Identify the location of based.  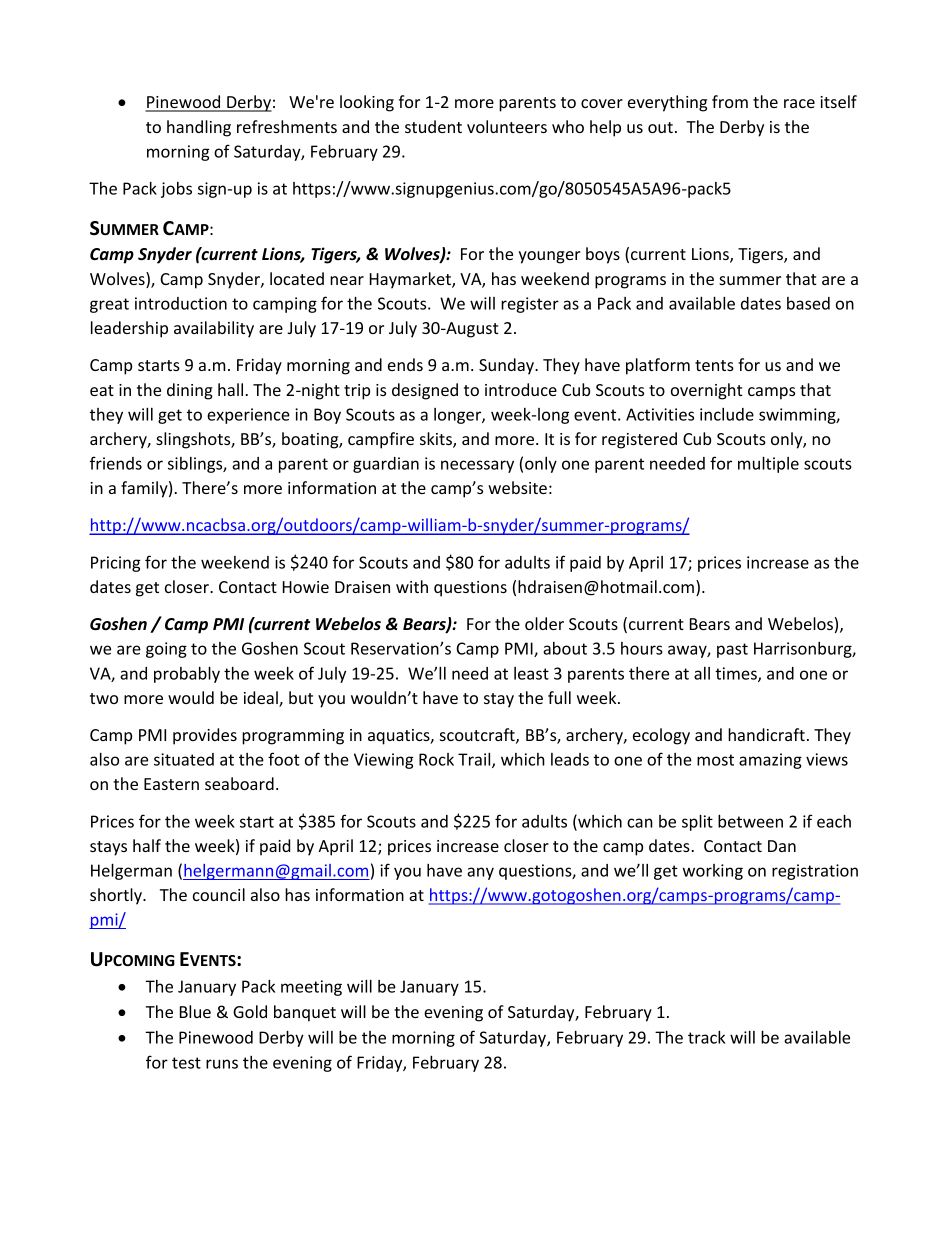
(808, 303).
